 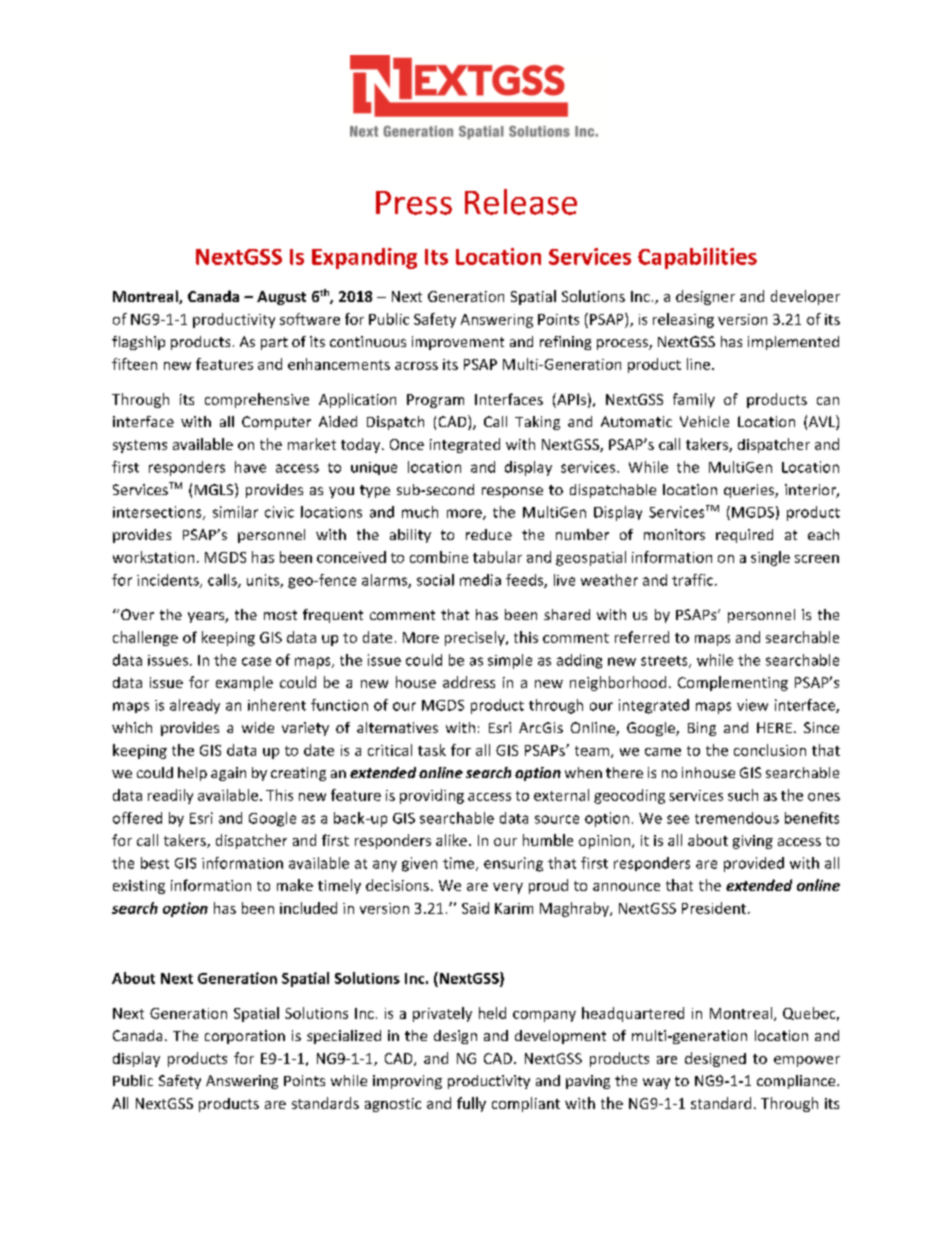 What do you see at coordinates (697, 258) in the screenshot?
I see `Capabilities` at bounding box center [697, 258].
